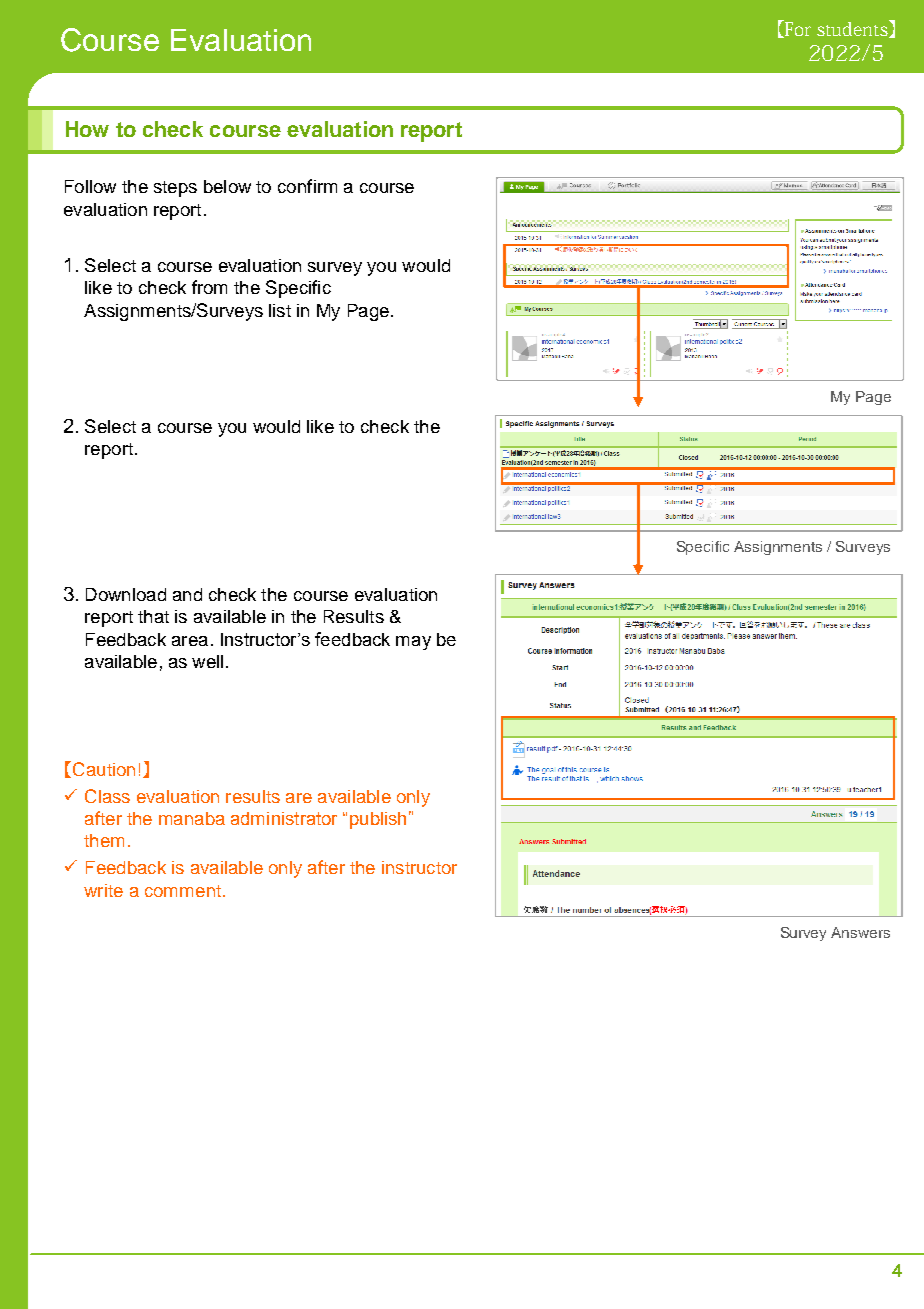 The image size is (924, 1309). I want to click on and, so click(187, 594).
